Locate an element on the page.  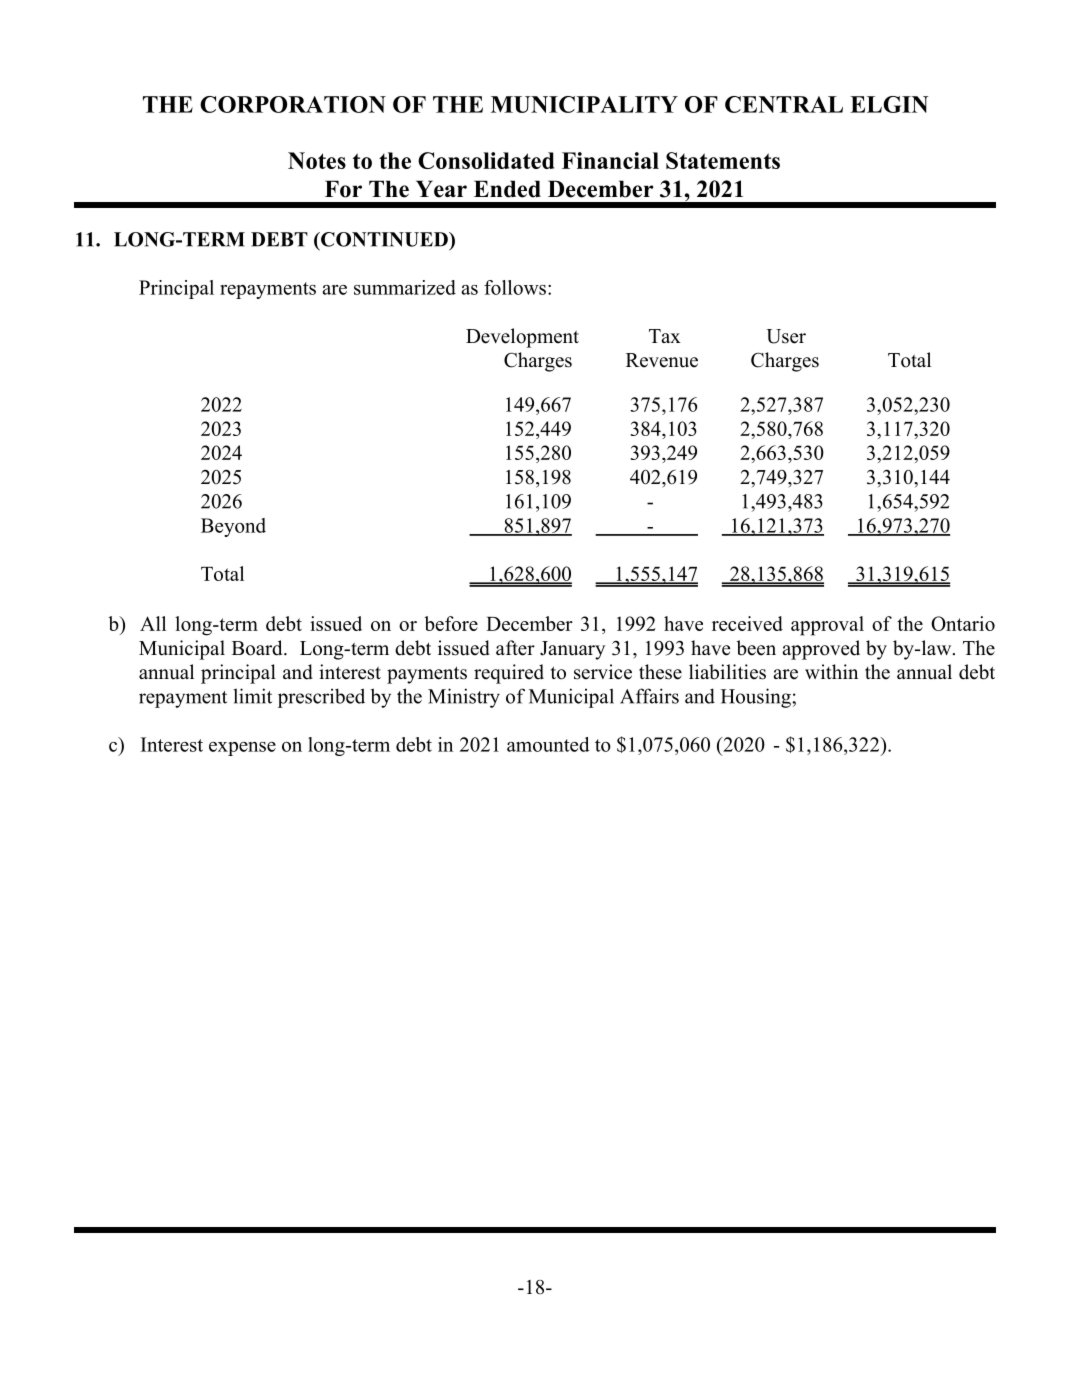
Financial is located at coordinates (610, 160).
